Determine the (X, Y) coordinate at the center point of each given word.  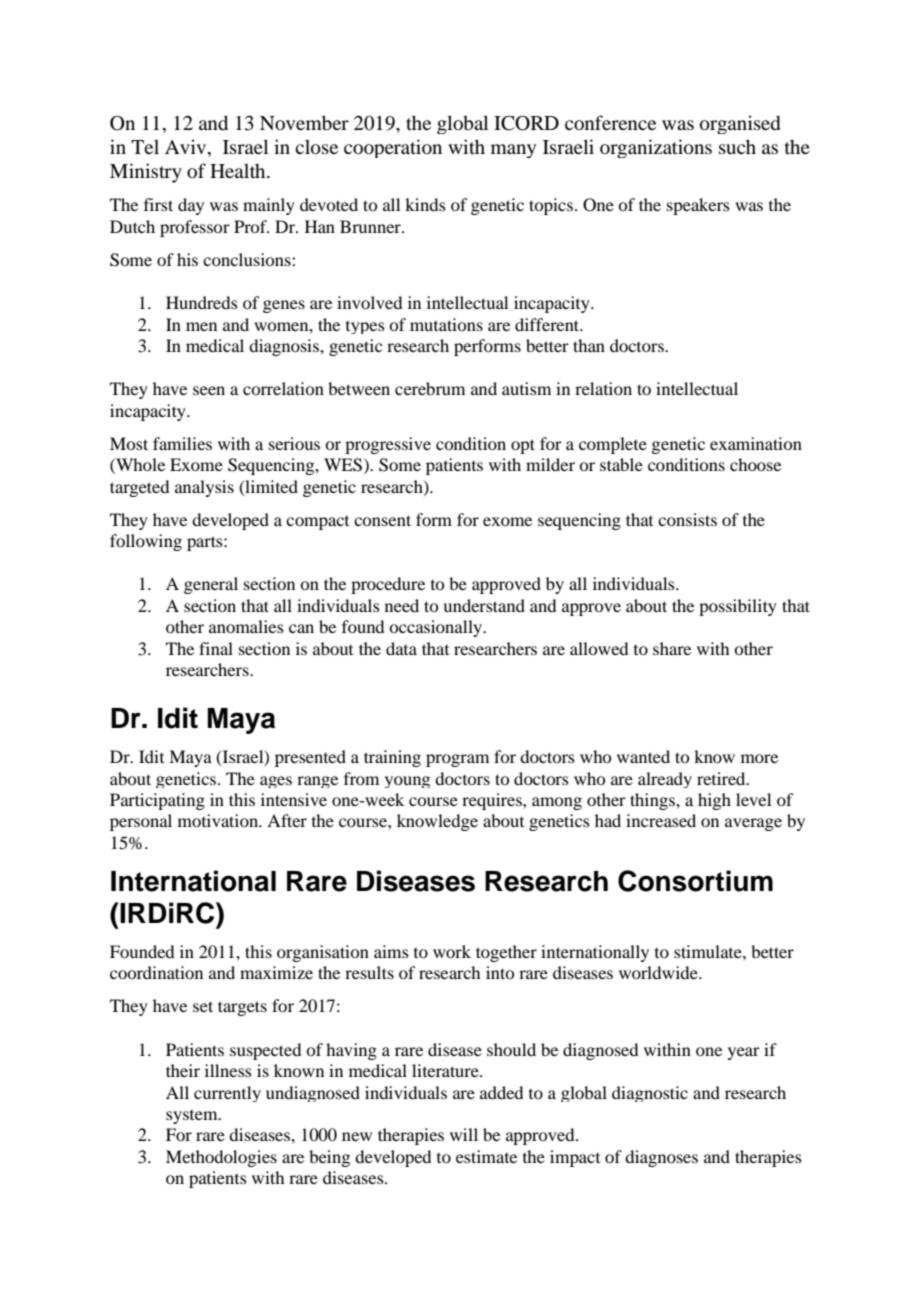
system (193, 1117)
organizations (656, 148)
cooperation (393, 148)
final (216, 648)
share (672, 648)
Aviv (187, 148)
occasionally (437, 628)
